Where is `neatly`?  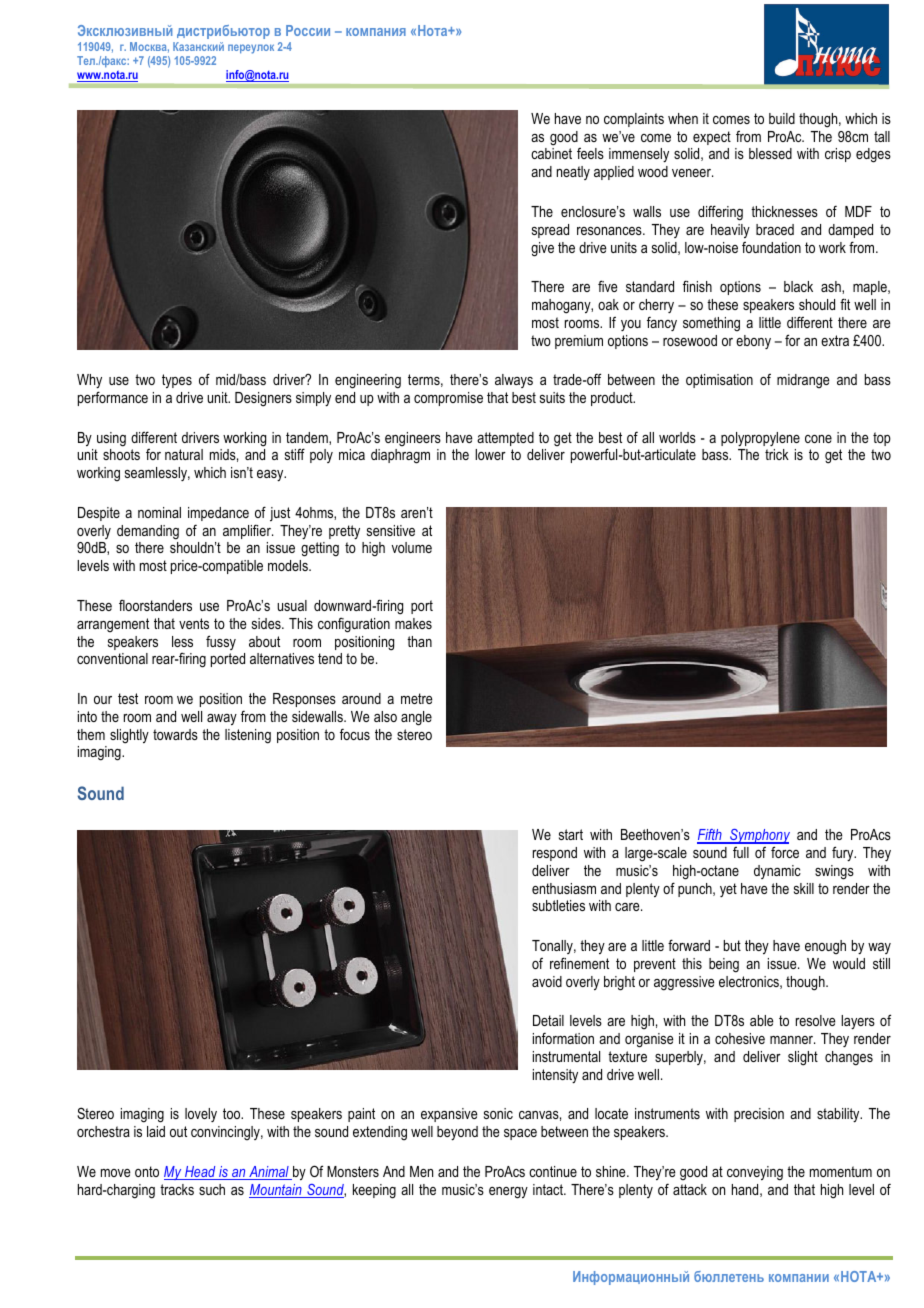
neatly is located at coordinates (573, 173).
